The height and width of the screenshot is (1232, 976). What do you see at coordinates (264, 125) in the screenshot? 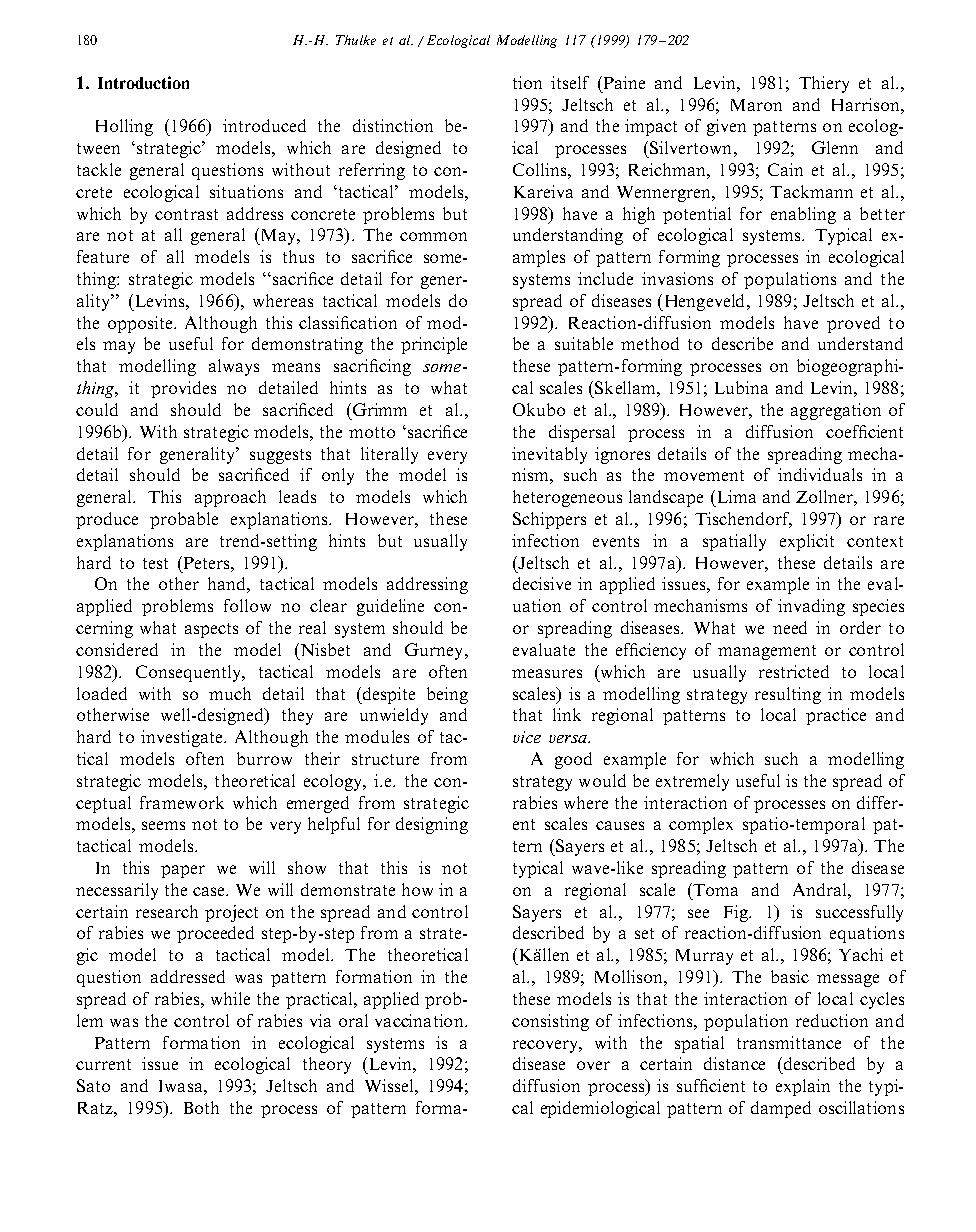
I see `introduced` at bounding box center [264, 125].
